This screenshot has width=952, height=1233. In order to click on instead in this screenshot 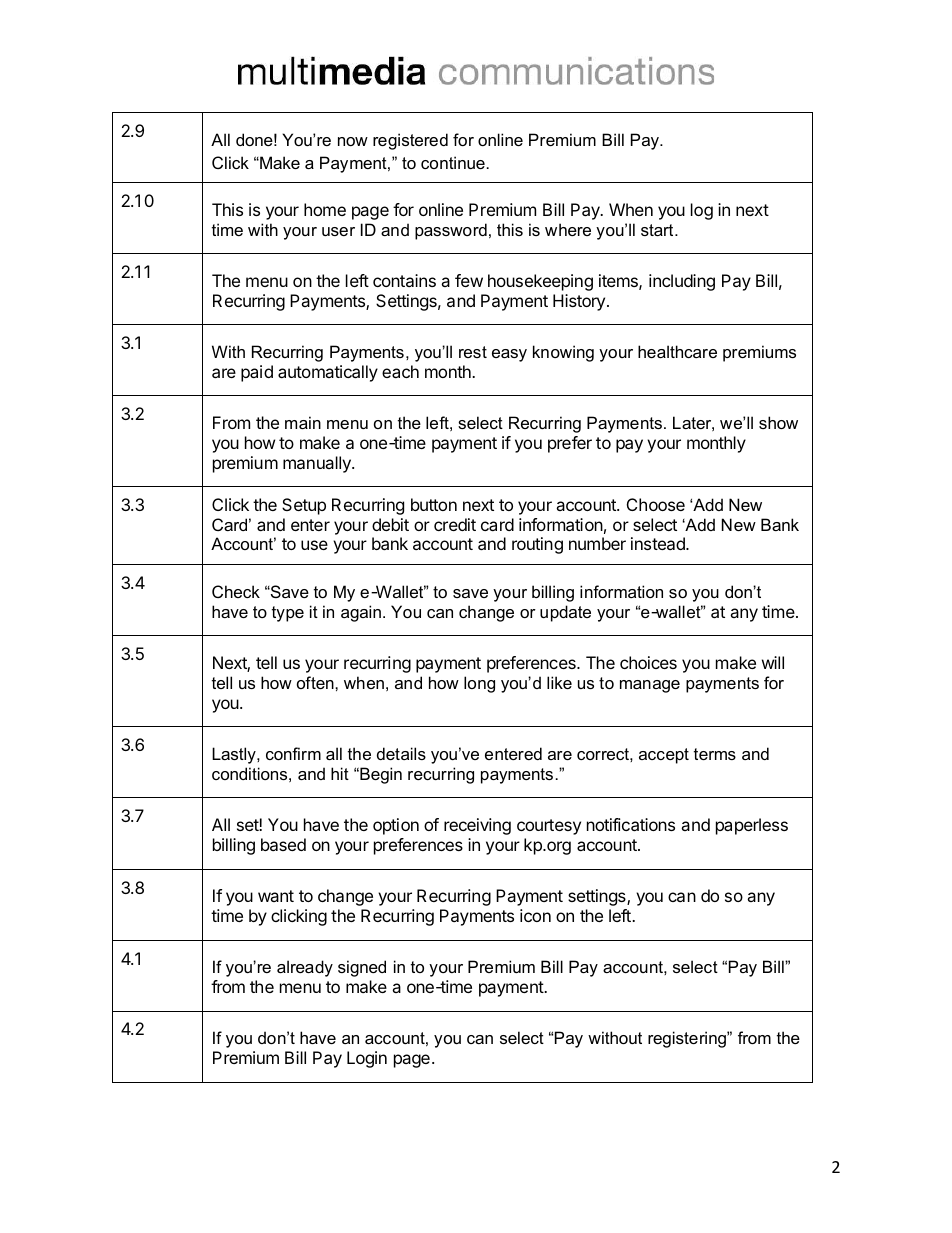, I will do `click(659, 543)`.
